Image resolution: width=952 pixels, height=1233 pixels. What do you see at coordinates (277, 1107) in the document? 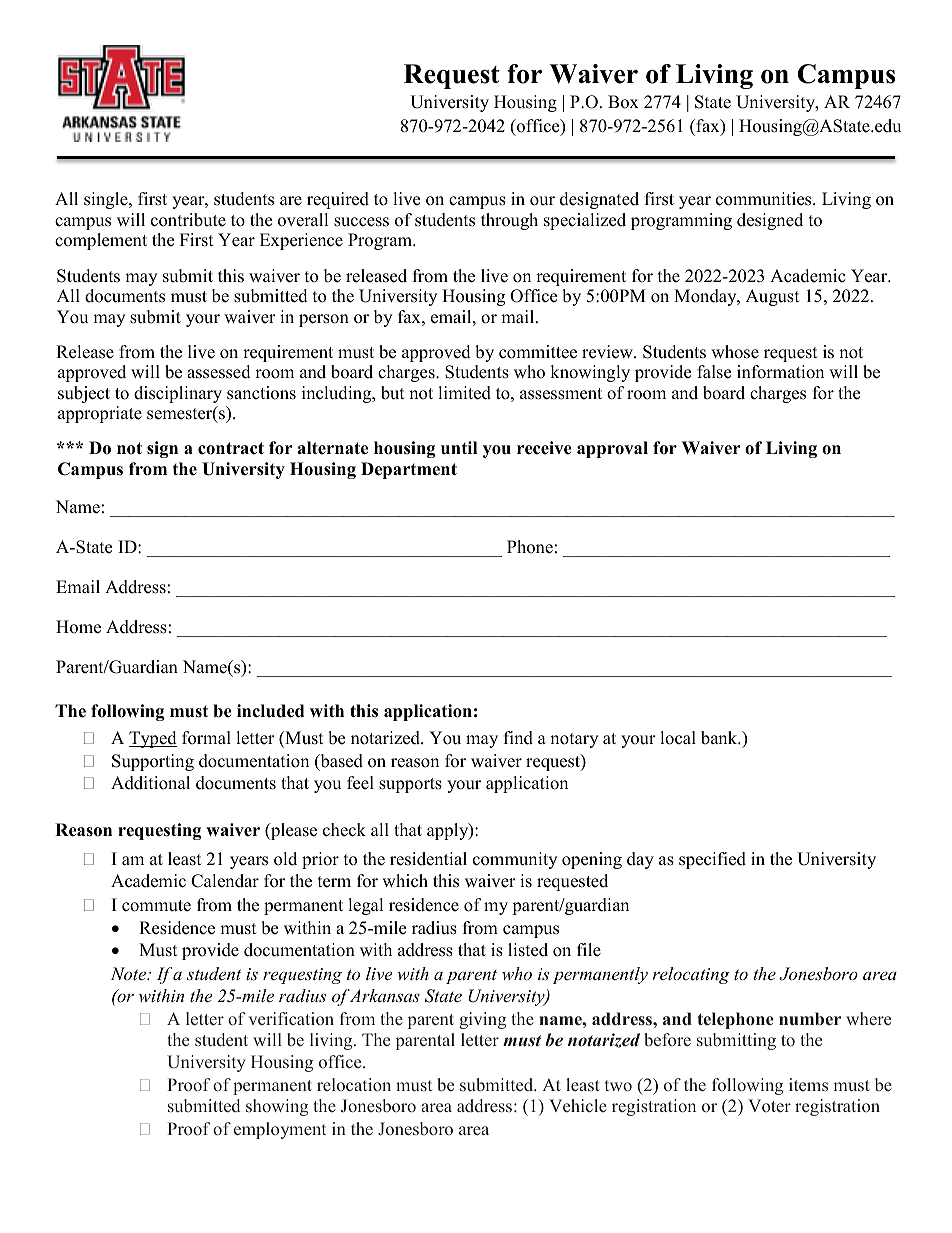
I see `showing` at bounding box center [277, 1107].
